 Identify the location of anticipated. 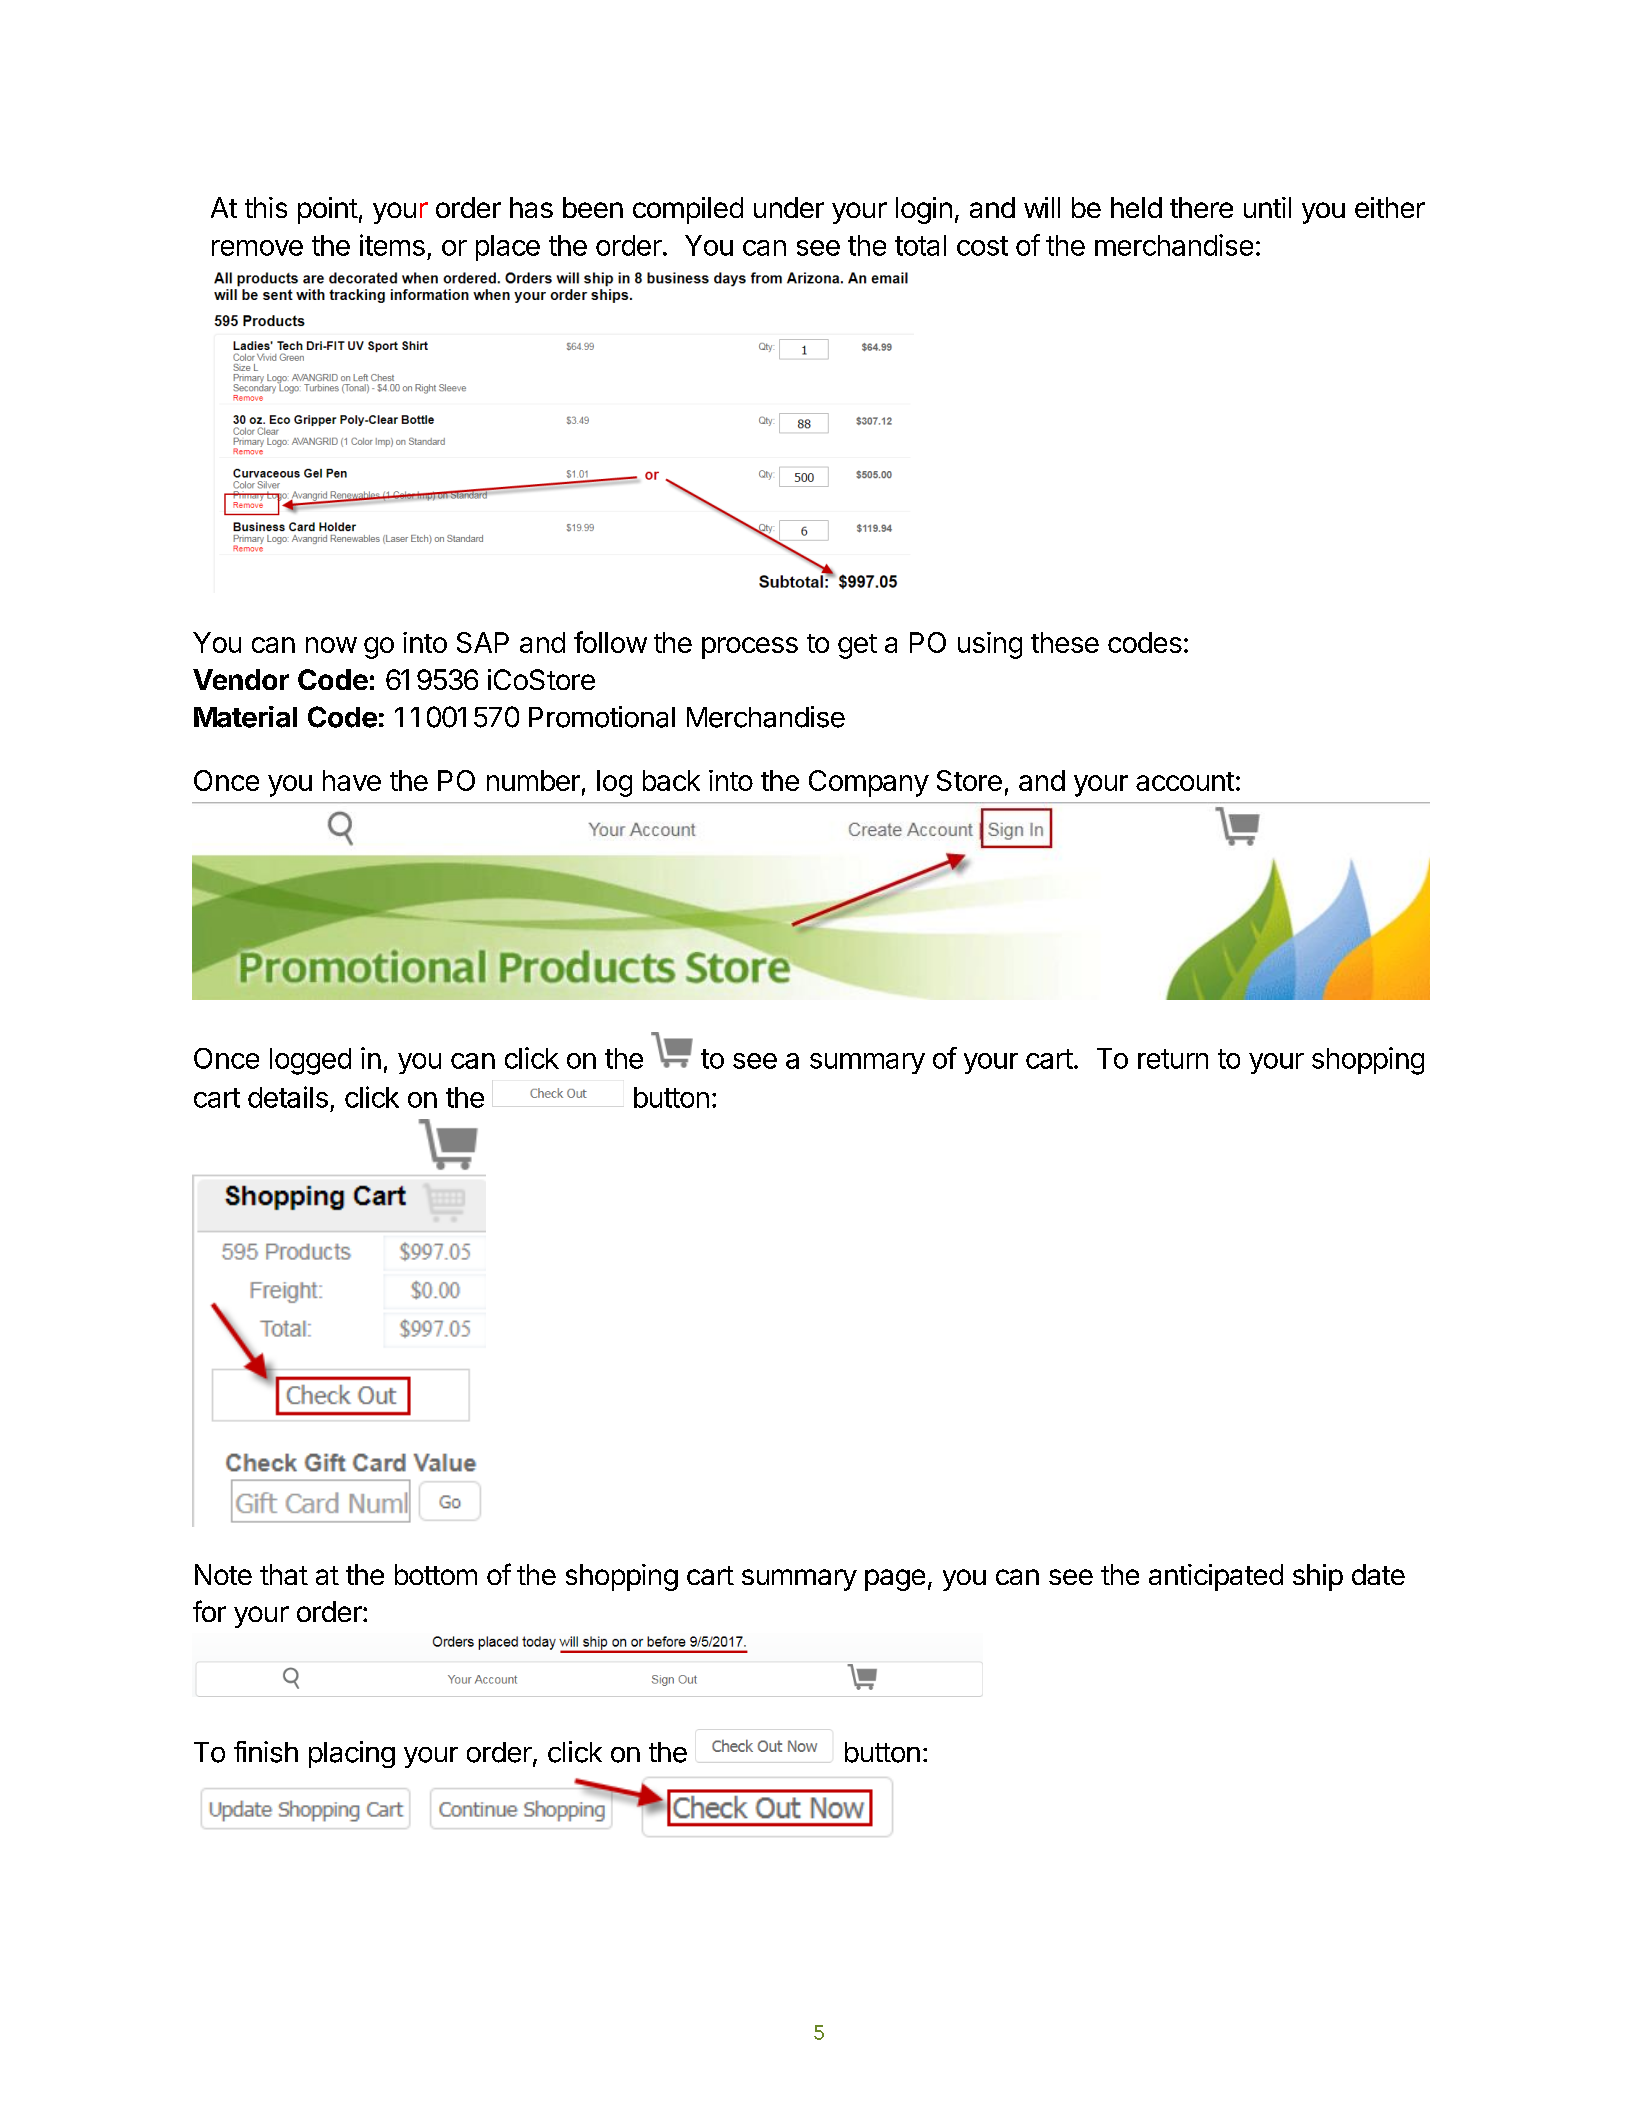
(1216, 1577).
